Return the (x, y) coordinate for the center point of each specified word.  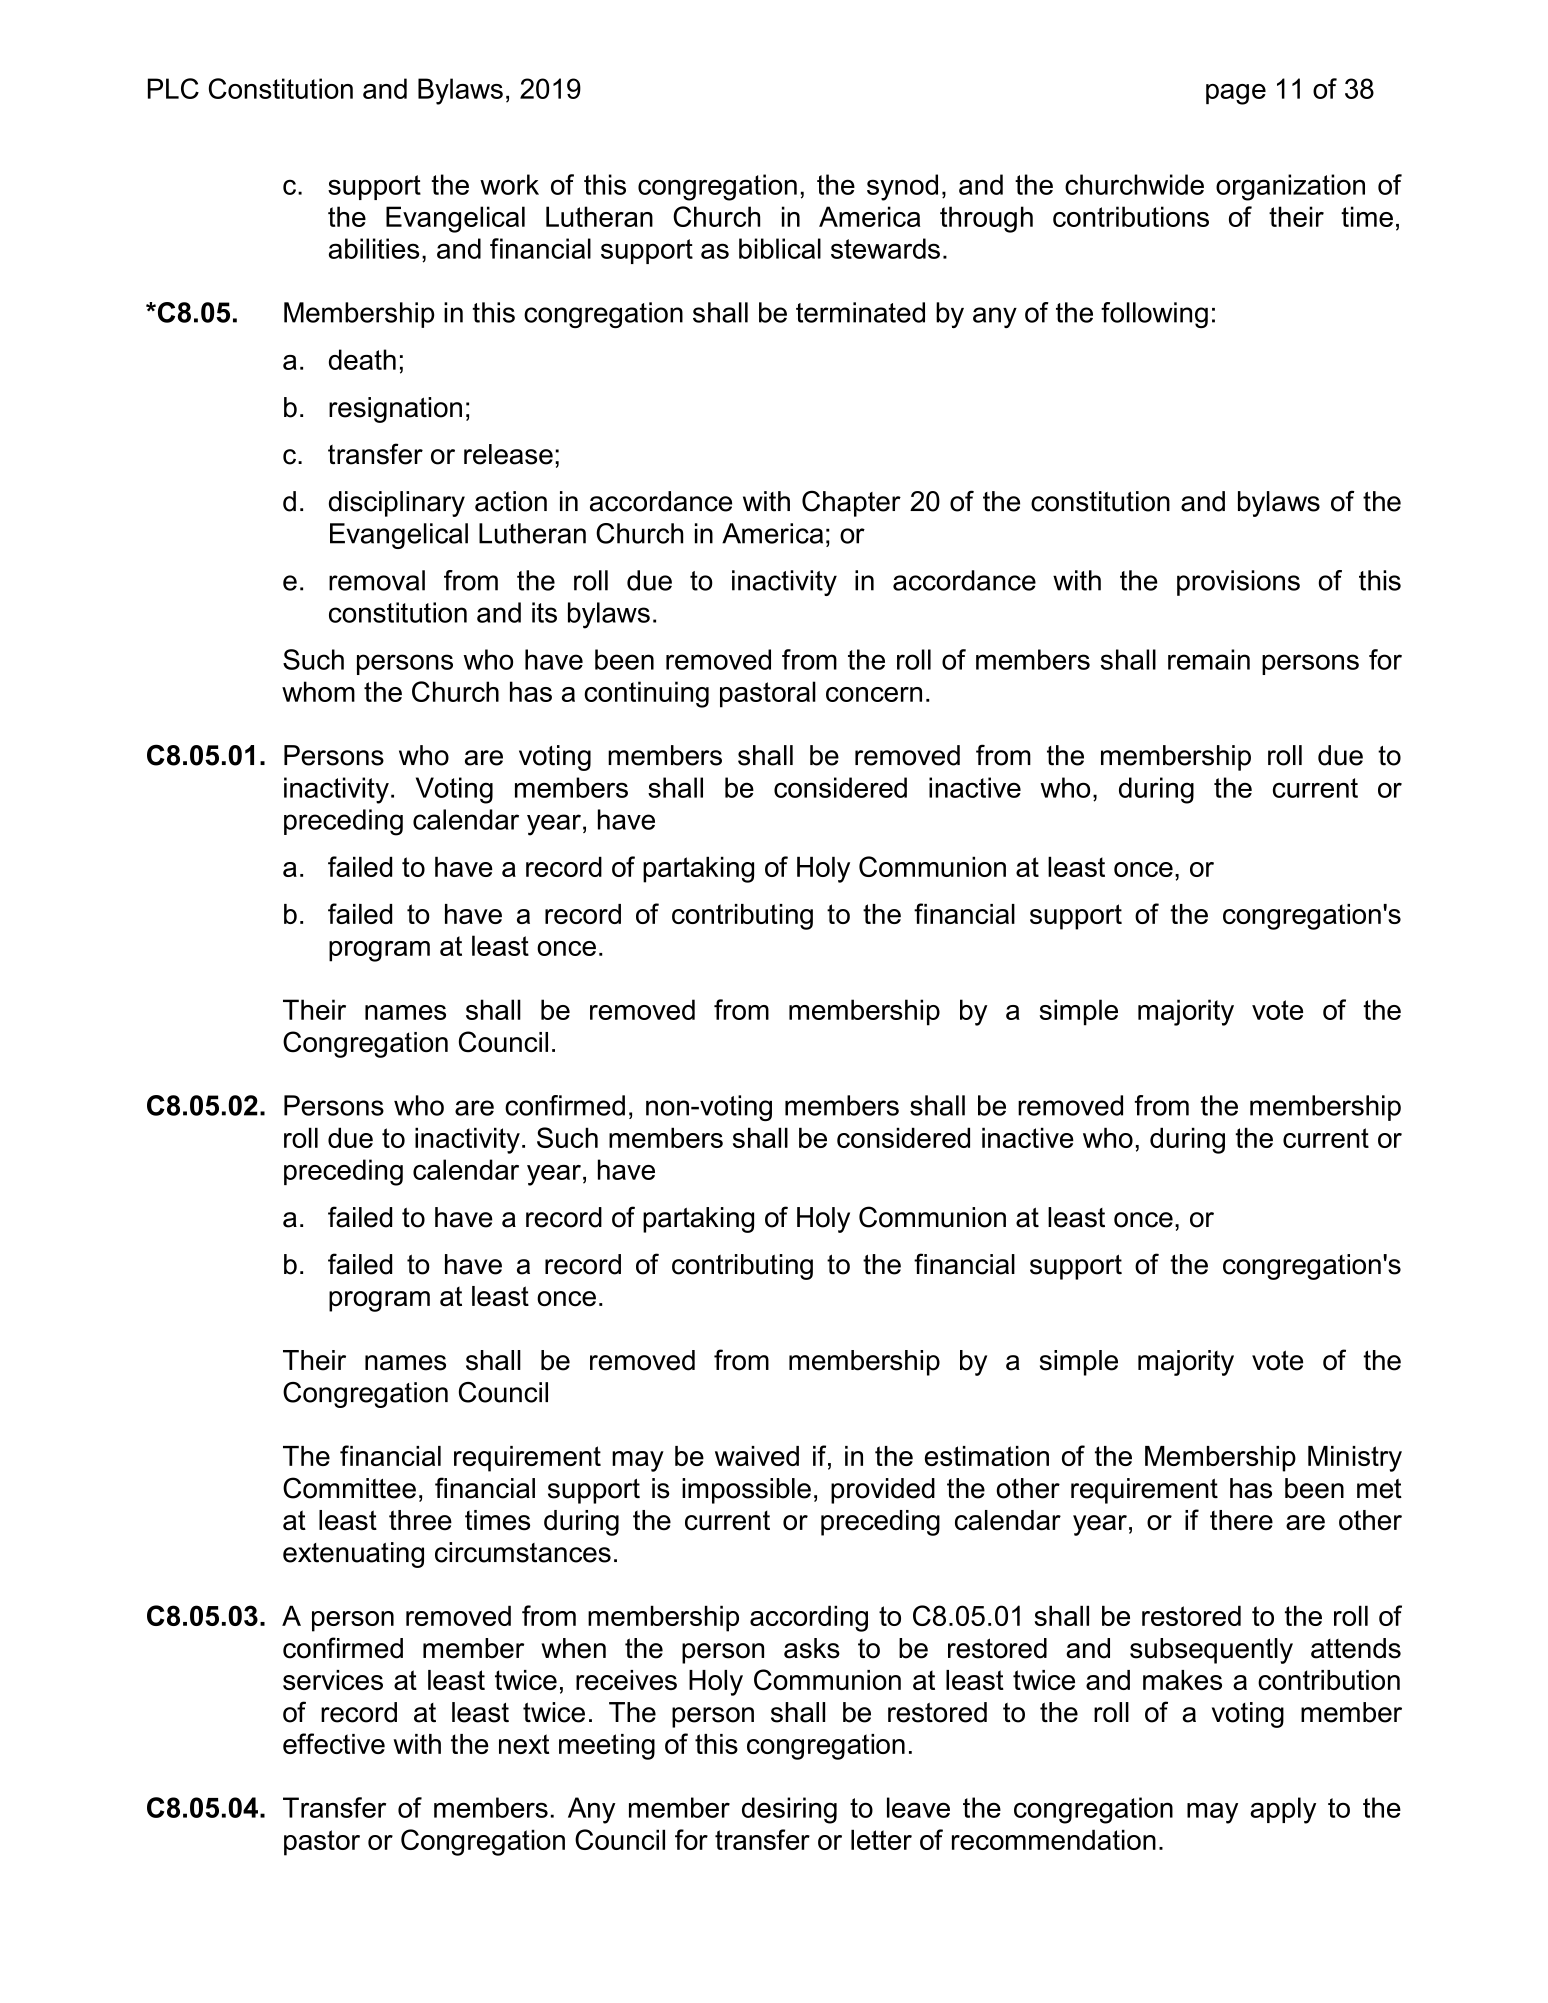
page (1236, 94)
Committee (349, 1488)
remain (1209, 659)
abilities (374, 248)
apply (1283, 1810)
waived (757, 1456)
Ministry (1355, 1459)
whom (318, 691)
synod (902, 187)
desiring (789, 1810)
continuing (646, 694)
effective (334, 1743)
